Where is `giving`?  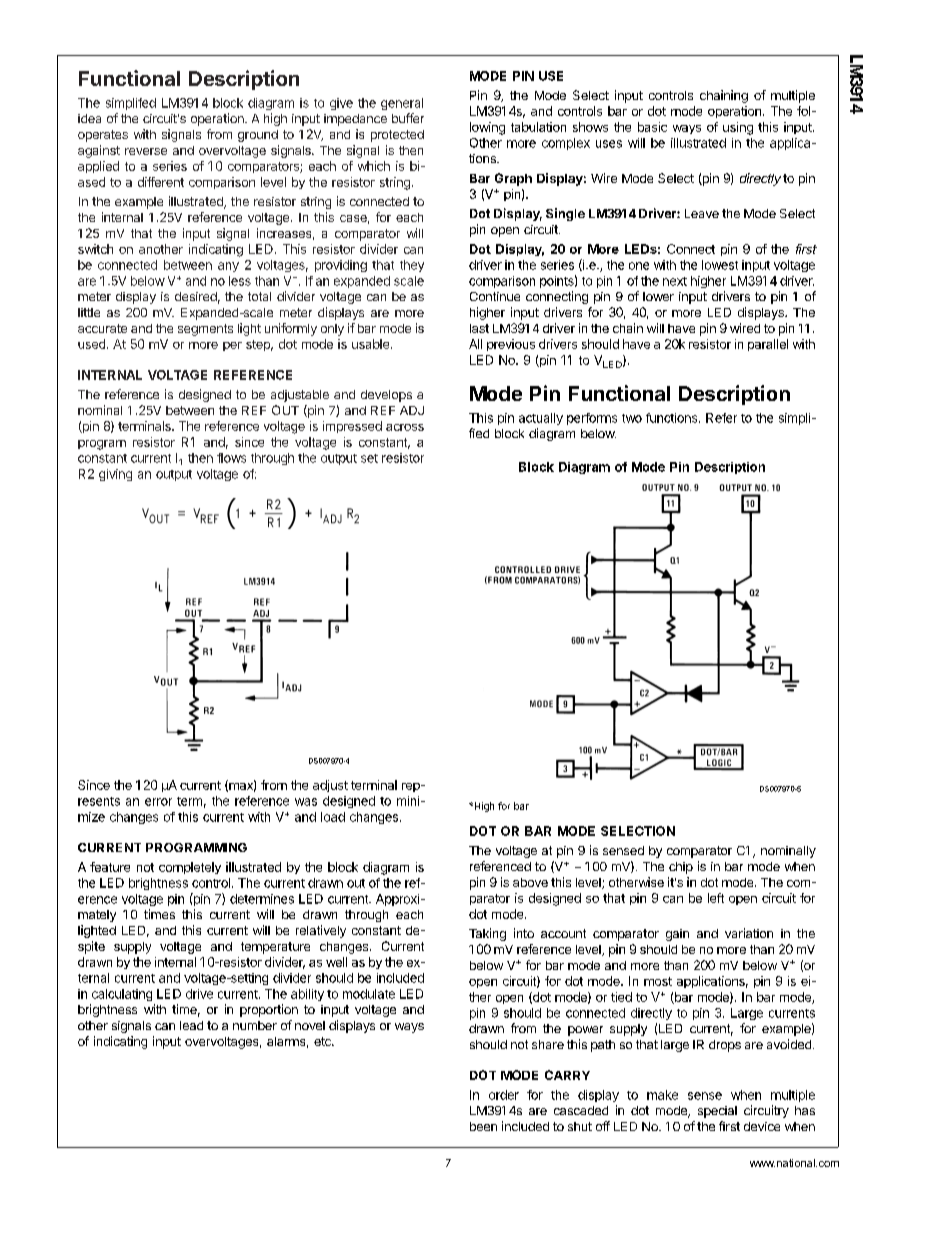 giving is located at coordinates (115, 475).
